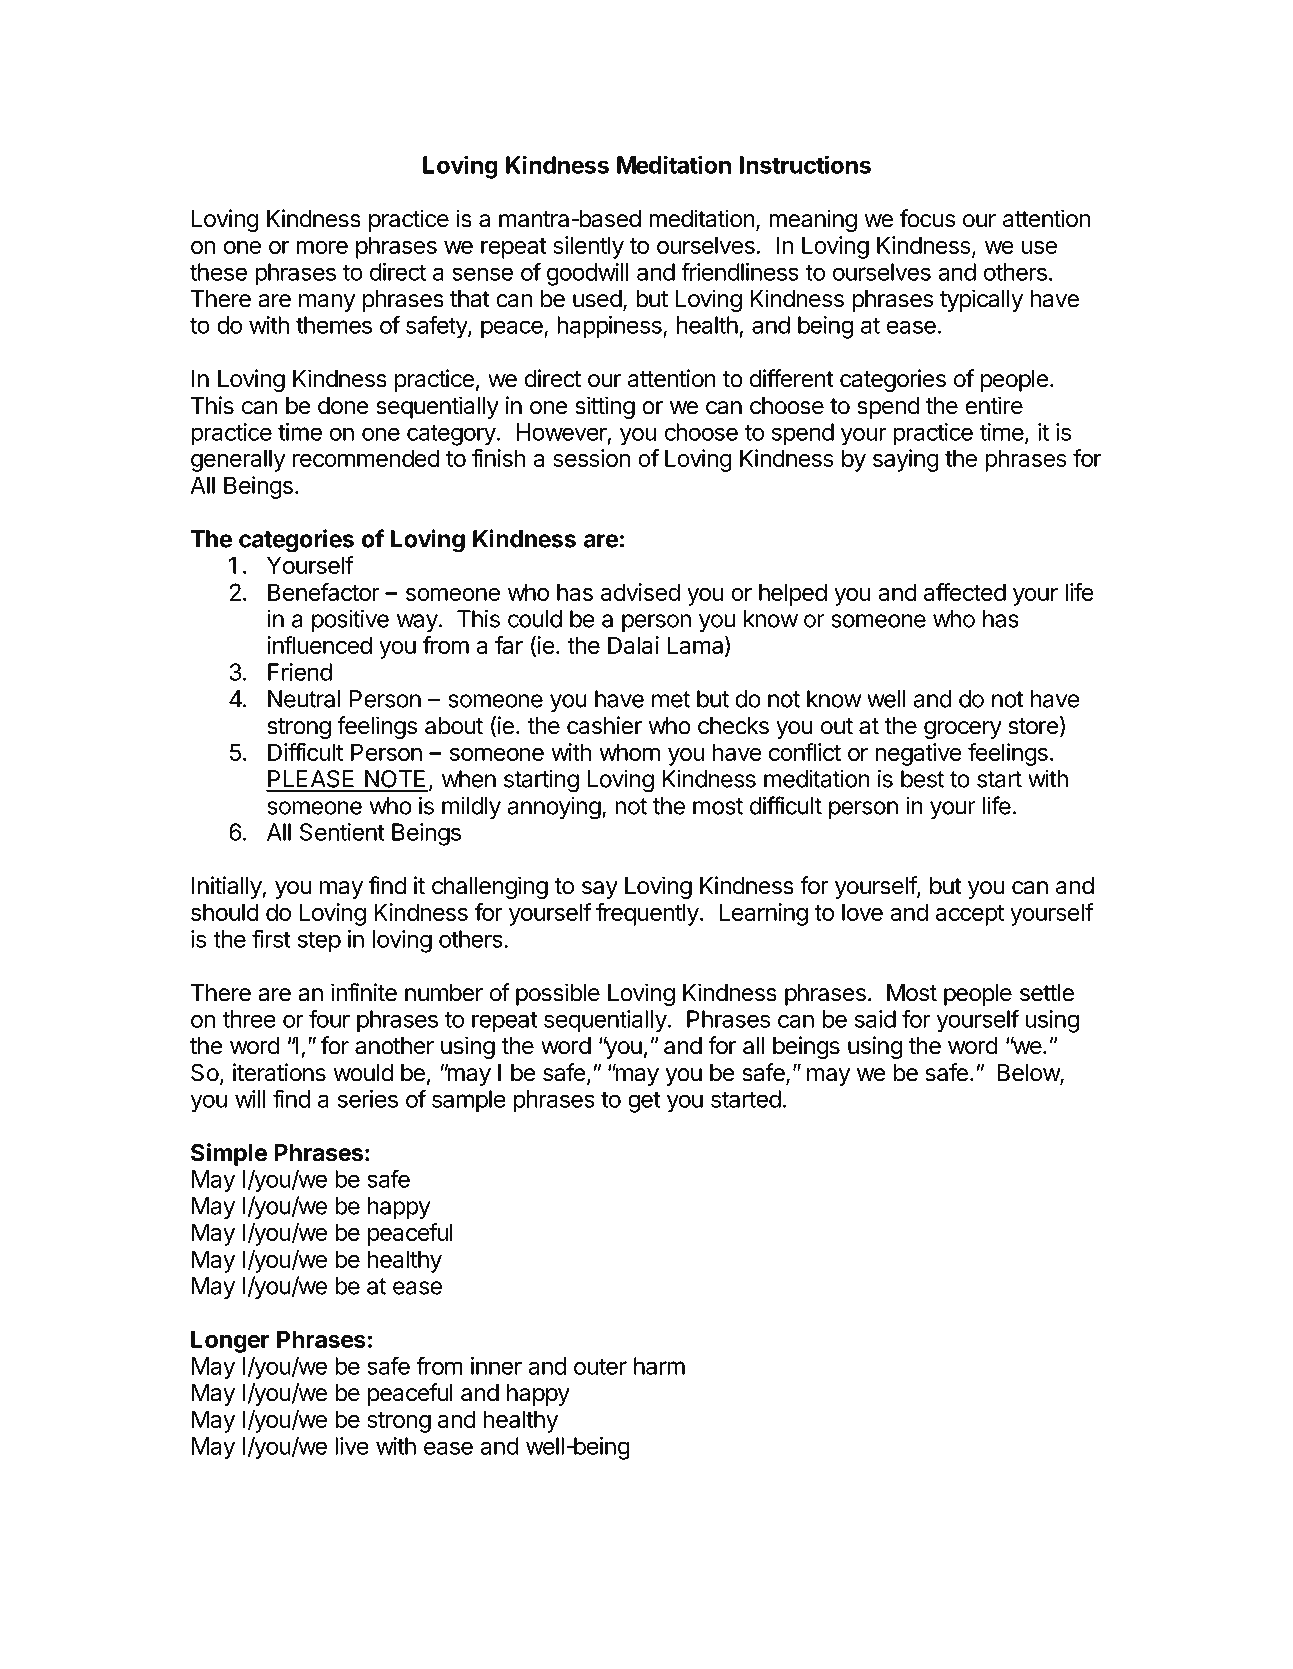 This document has width=1293, height=1669. Describe the element at coordinates (342, 832) in the document. I see `Sentient` at that location.
